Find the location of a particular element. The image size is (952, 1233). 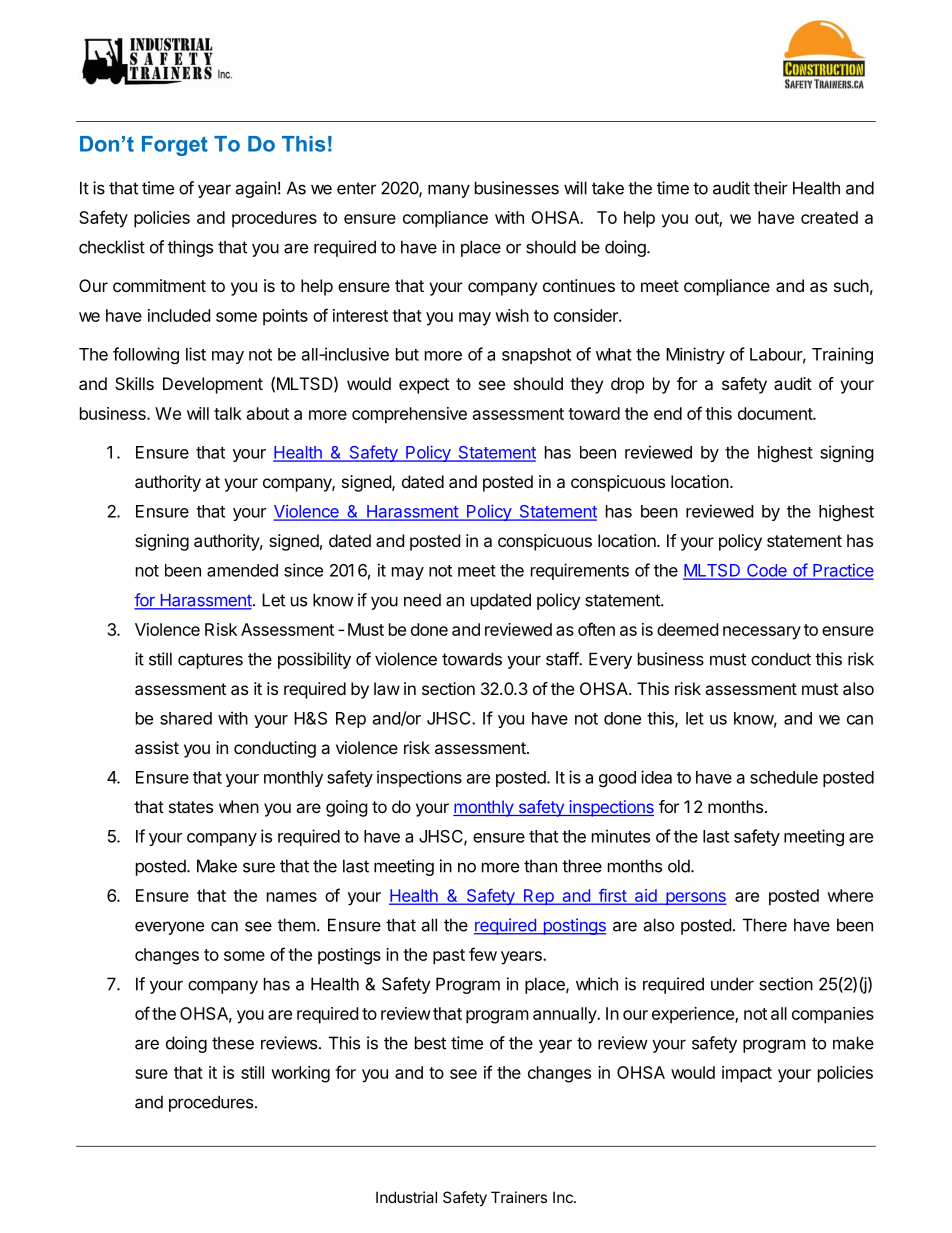

impact is located at coordinates (747, 1074).
